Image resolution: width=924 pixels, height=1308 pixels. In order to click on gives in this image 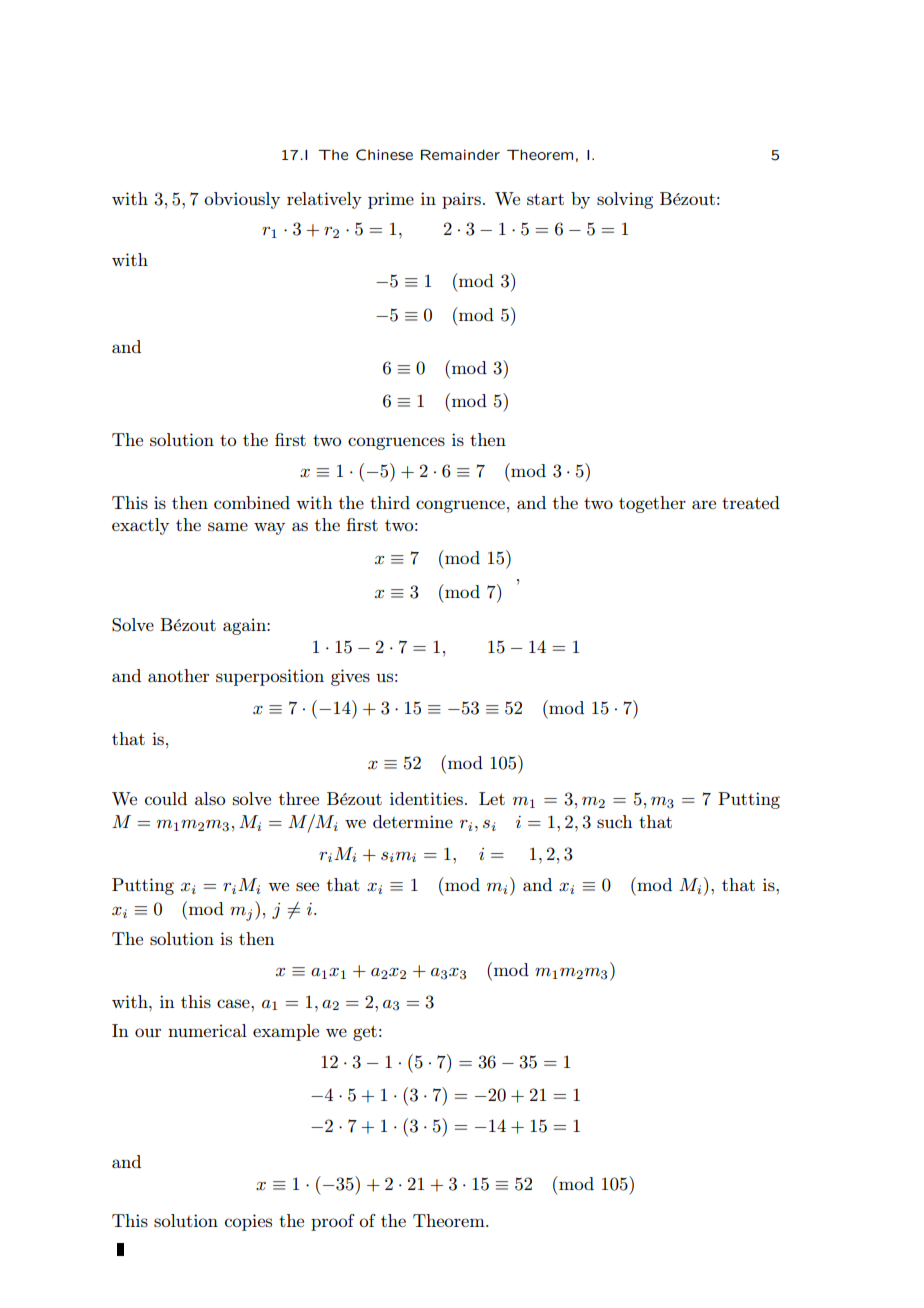, I will do `click(350, 677)`.
